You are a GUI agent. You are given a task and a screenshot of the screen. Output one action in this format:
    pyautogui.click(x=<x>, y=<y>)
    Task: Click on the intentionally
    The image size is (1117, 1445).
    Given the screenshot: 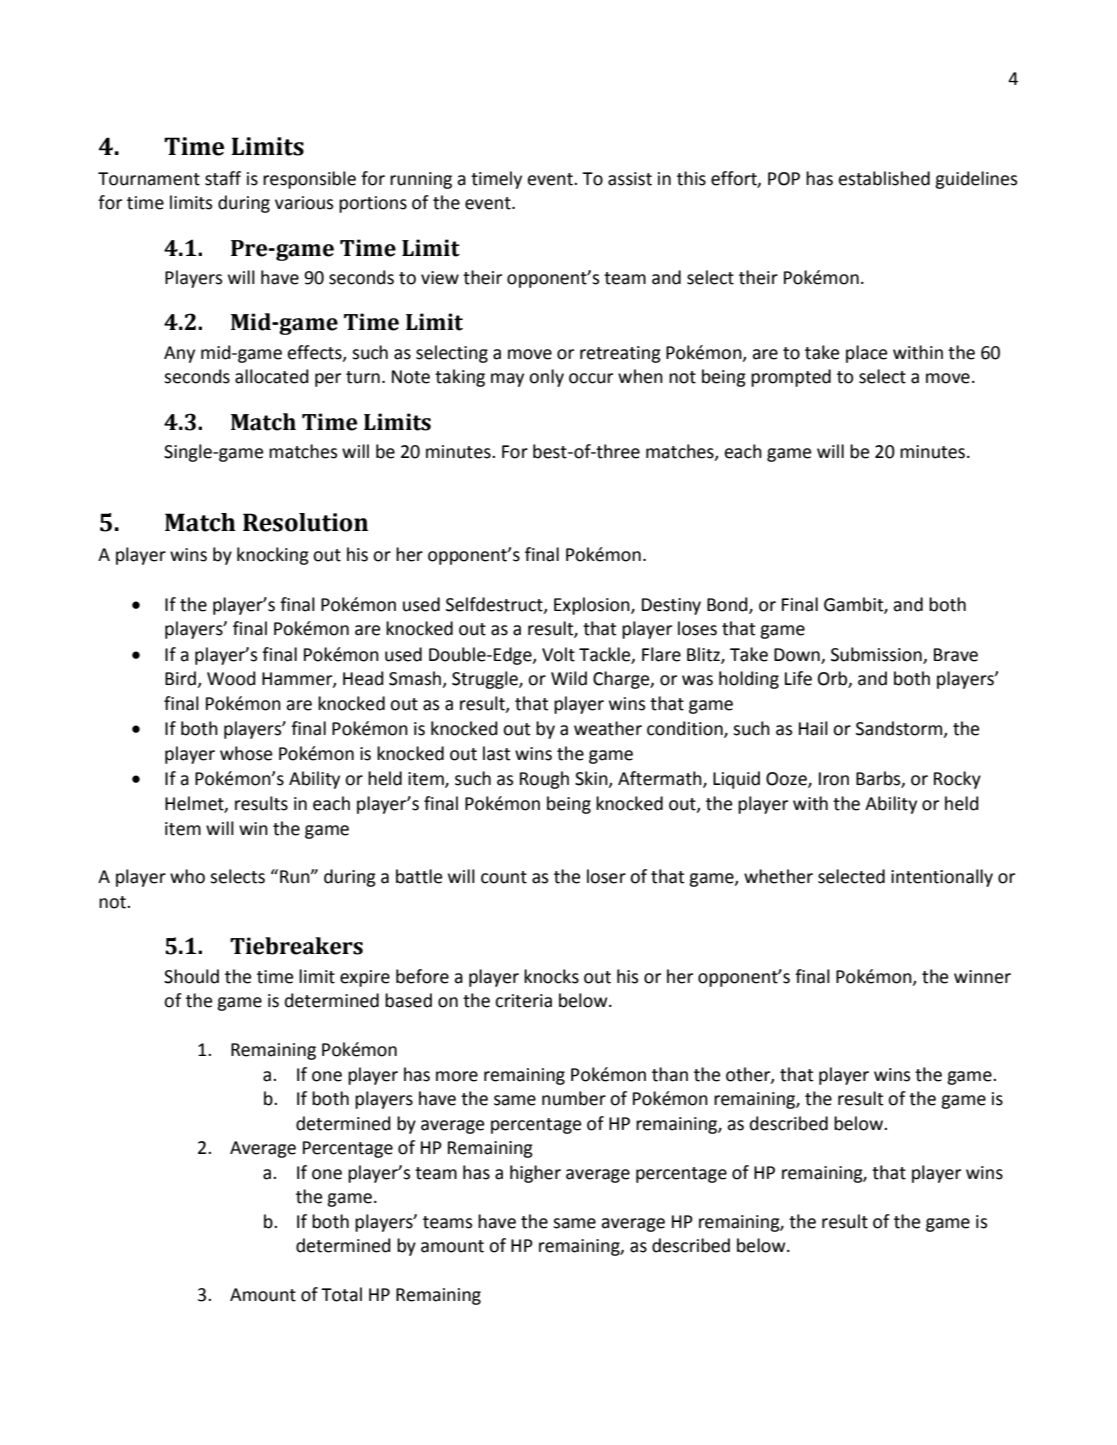 What is the action you would take?
    pyautogui.click(x=942, y=878)
